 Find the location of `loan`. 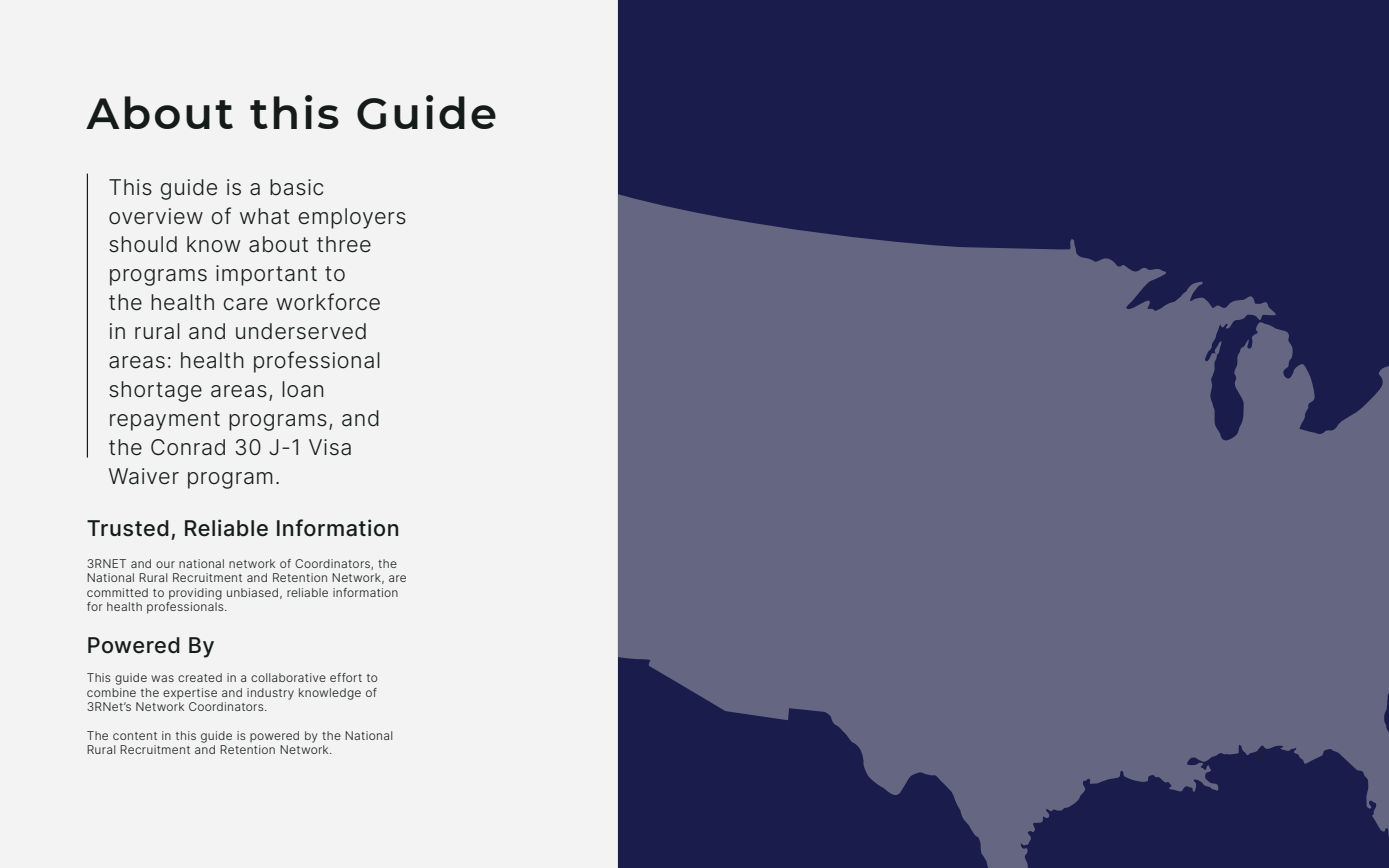

loan is located at coordinates (302, 389).
